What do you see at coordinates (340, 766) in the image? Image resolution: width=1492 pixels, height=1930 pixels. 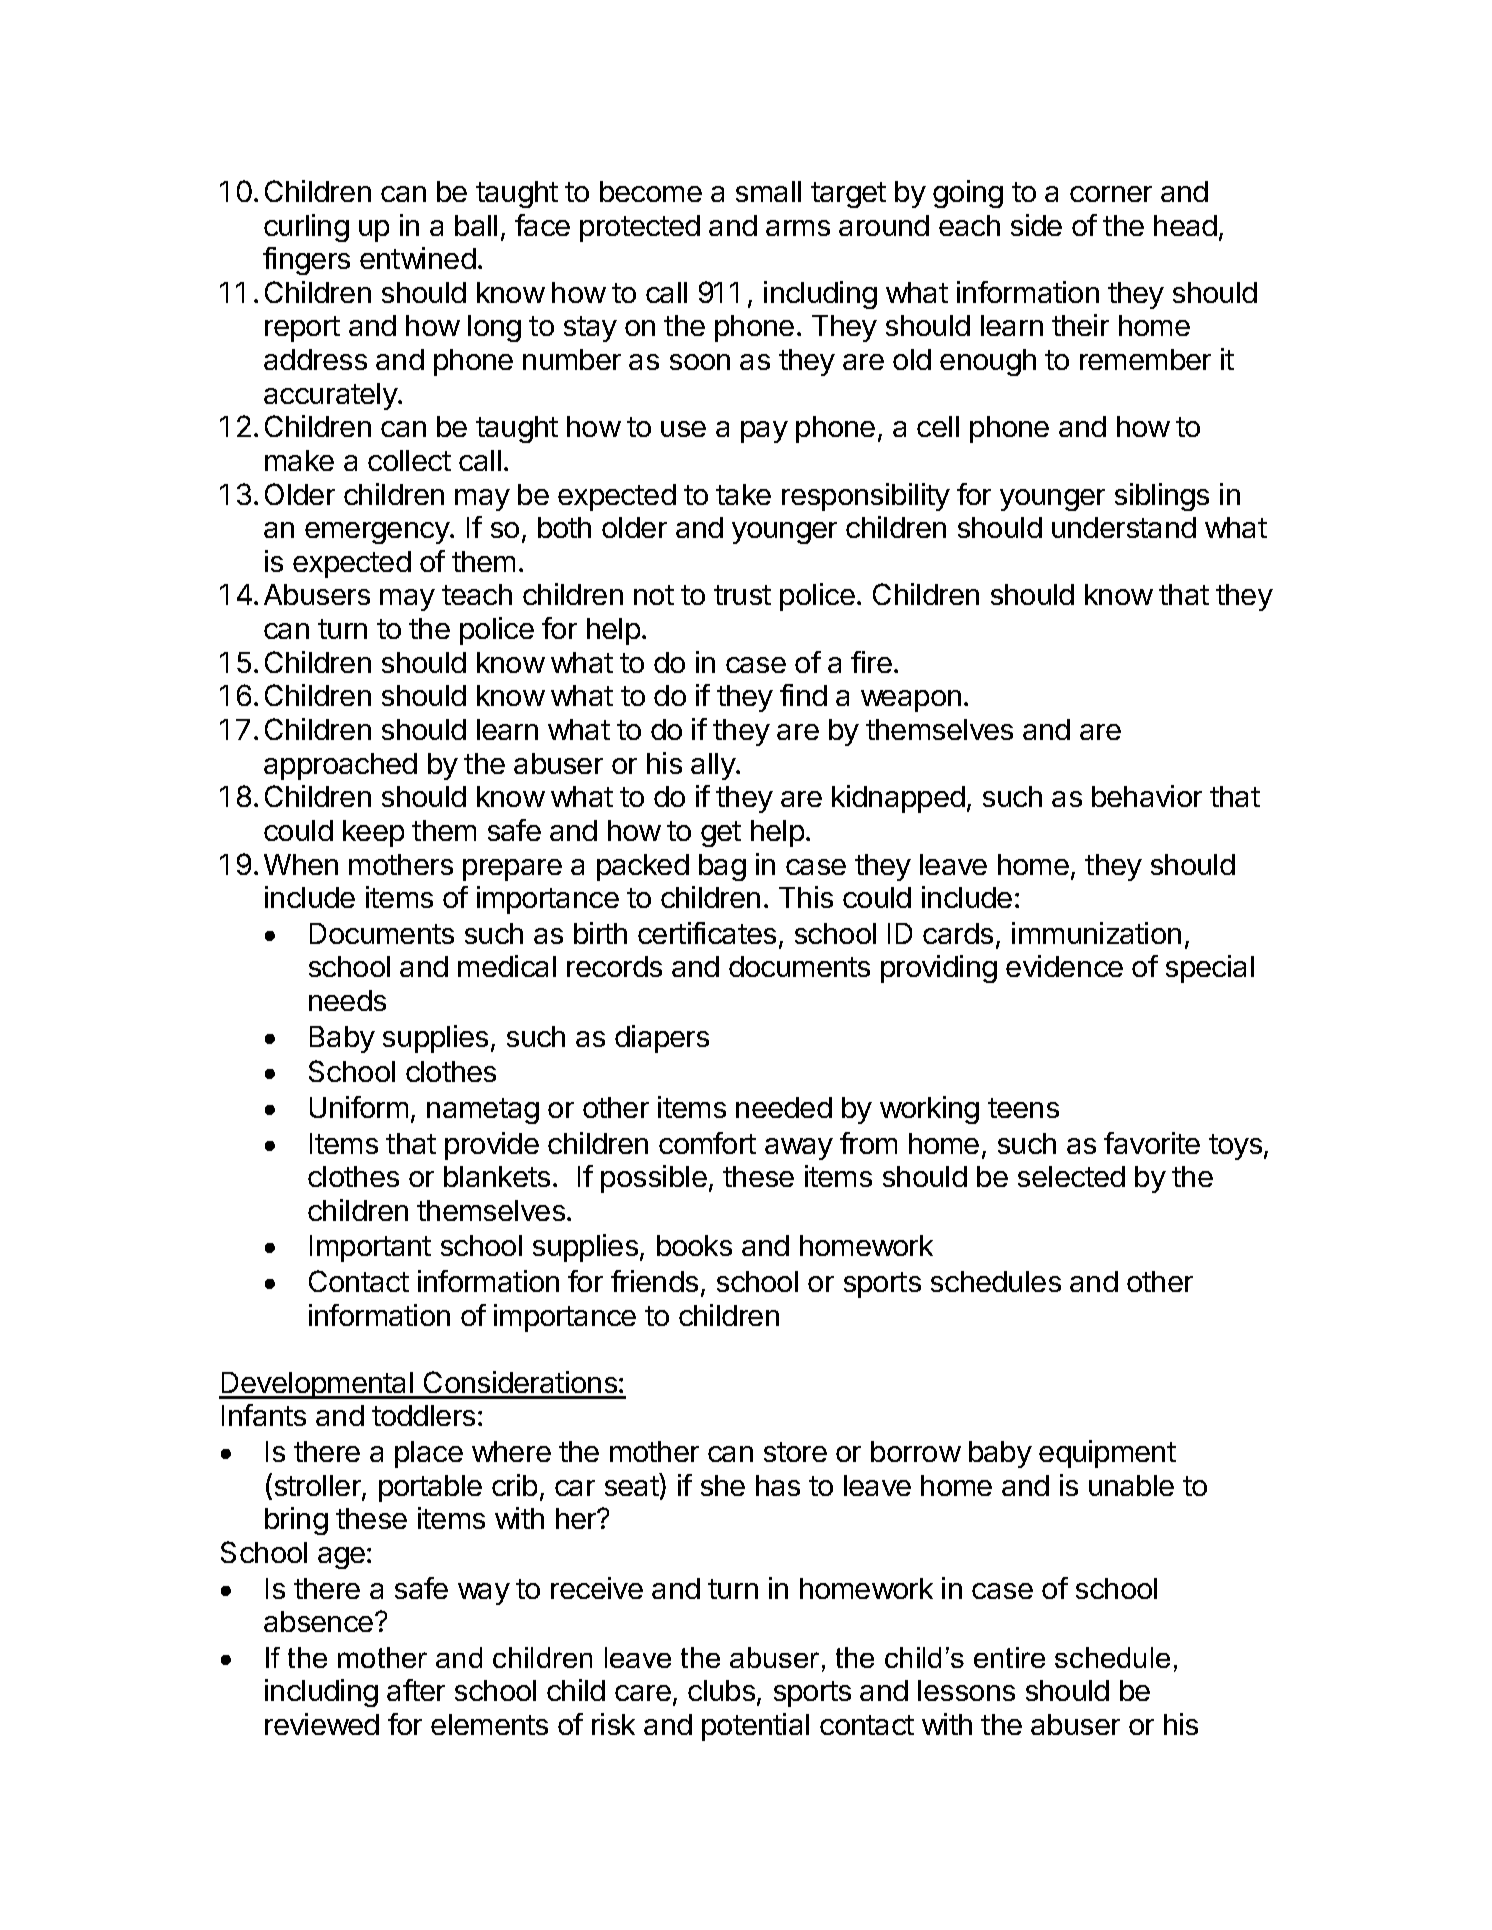 I see `approached` at bounding box center [340, 766].
